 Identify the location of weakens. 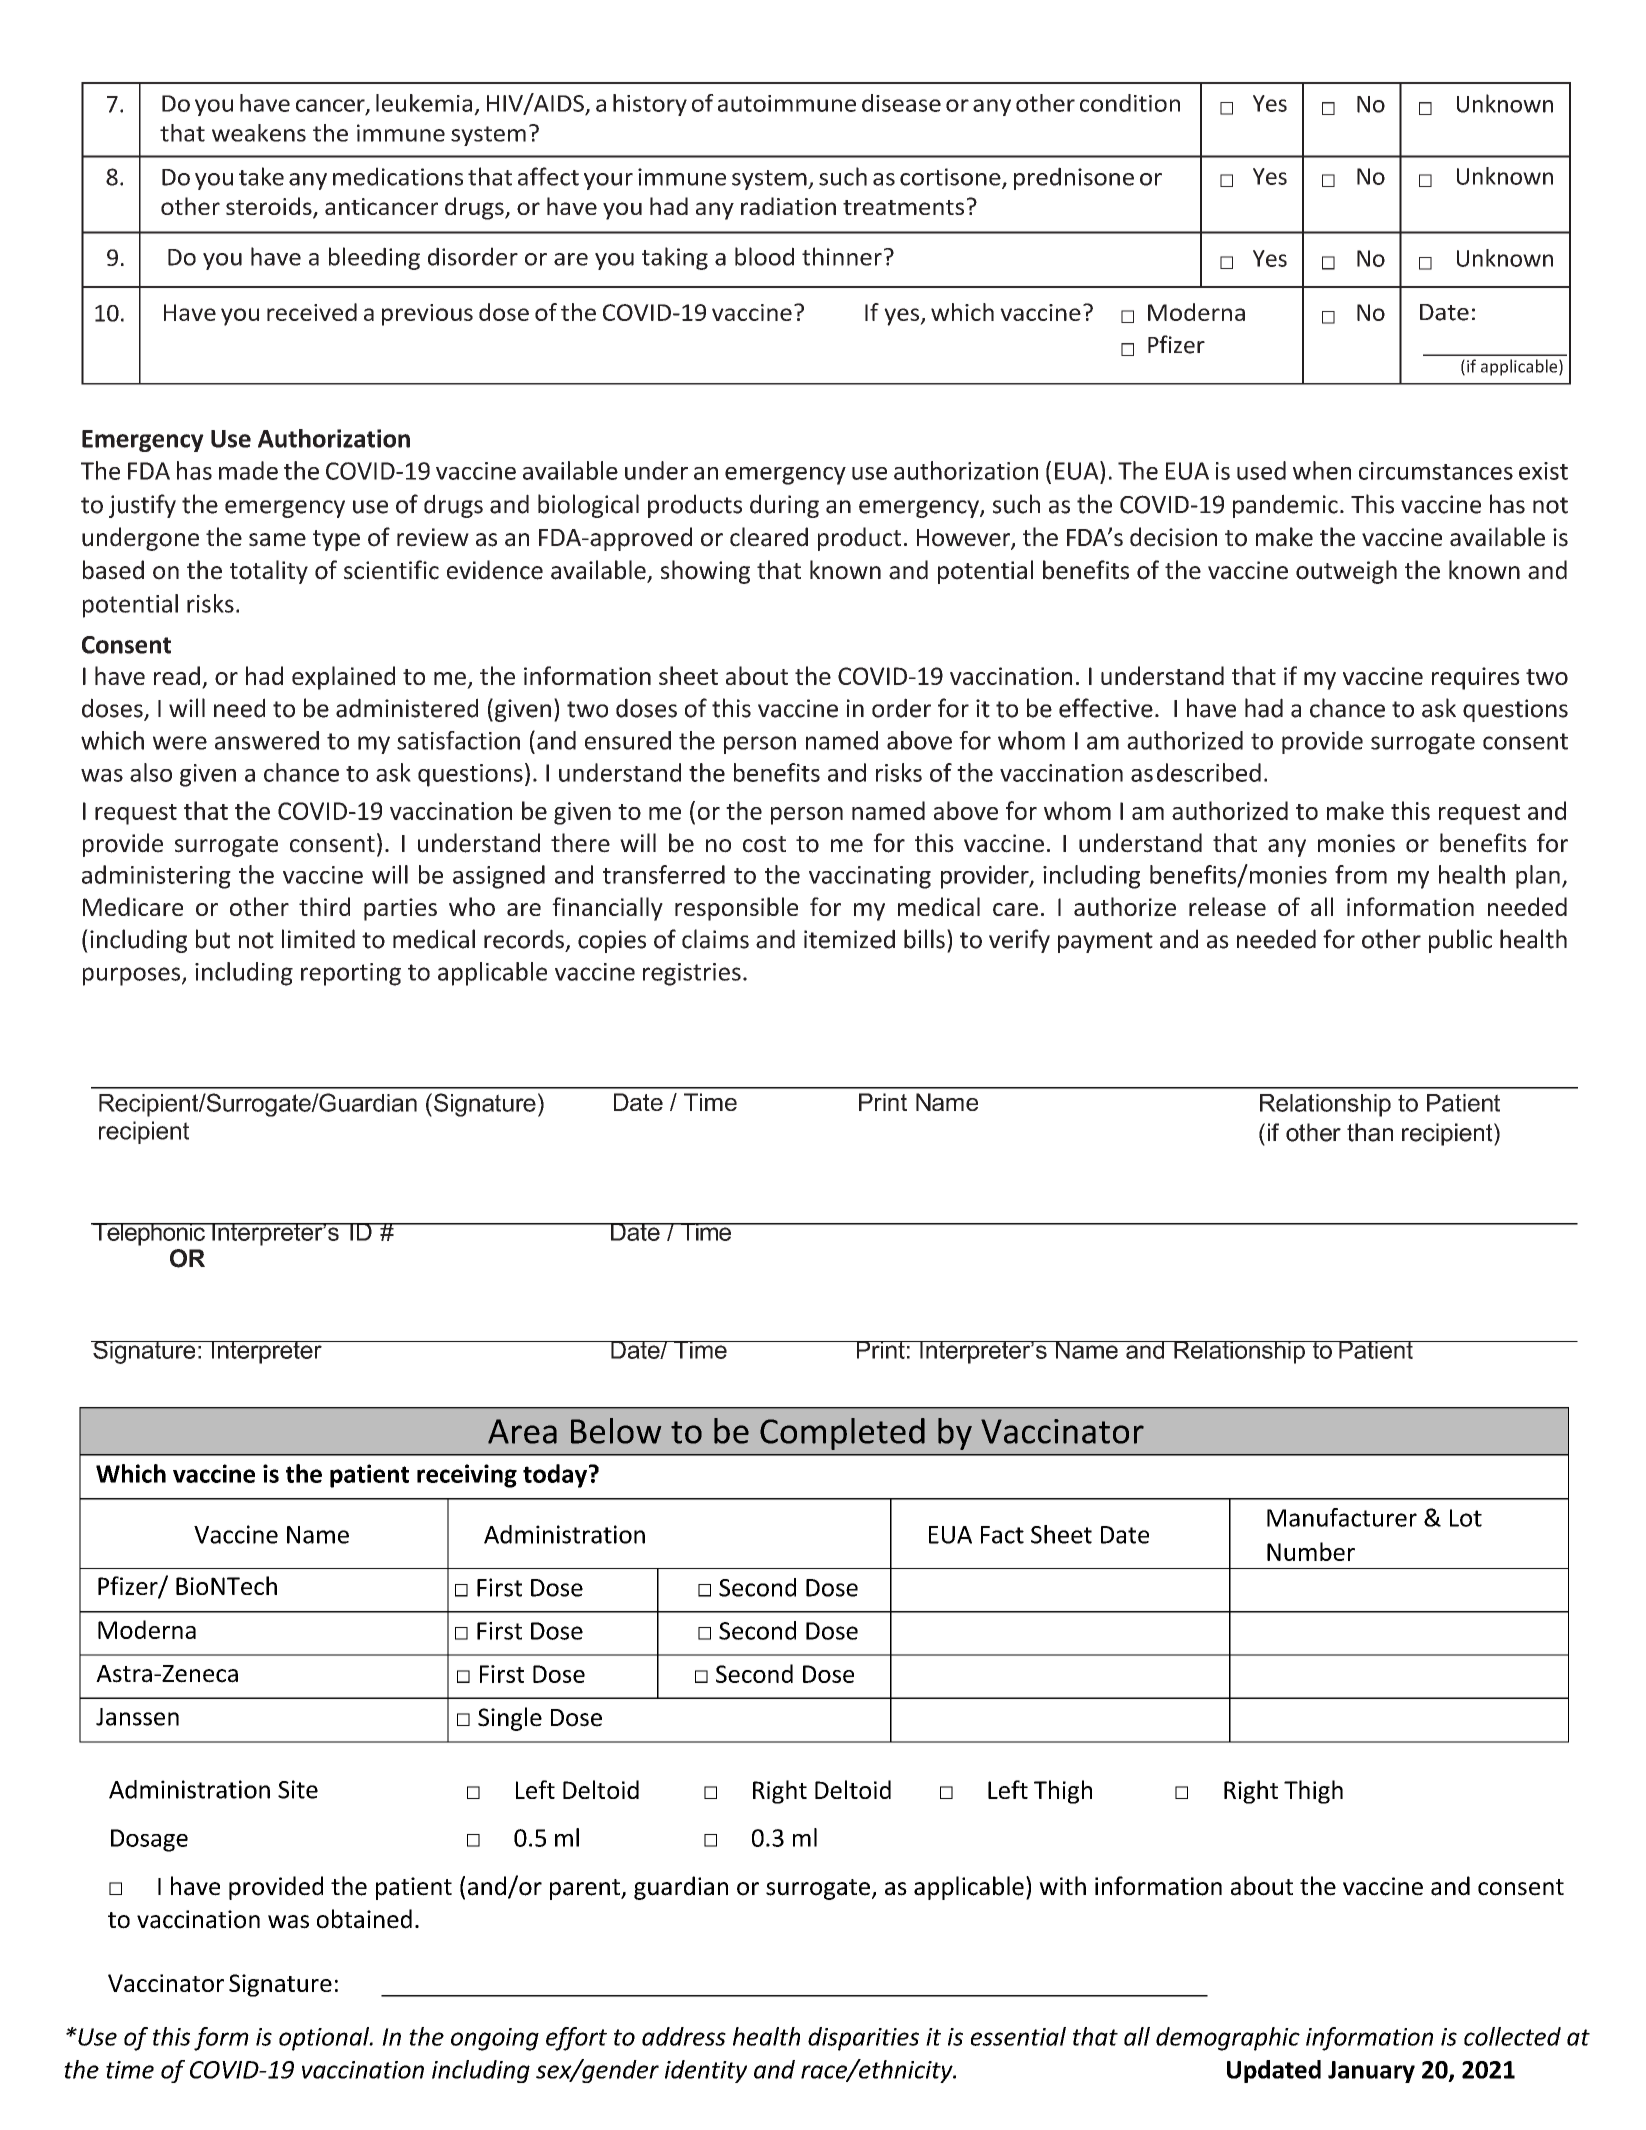
(259, 133).
